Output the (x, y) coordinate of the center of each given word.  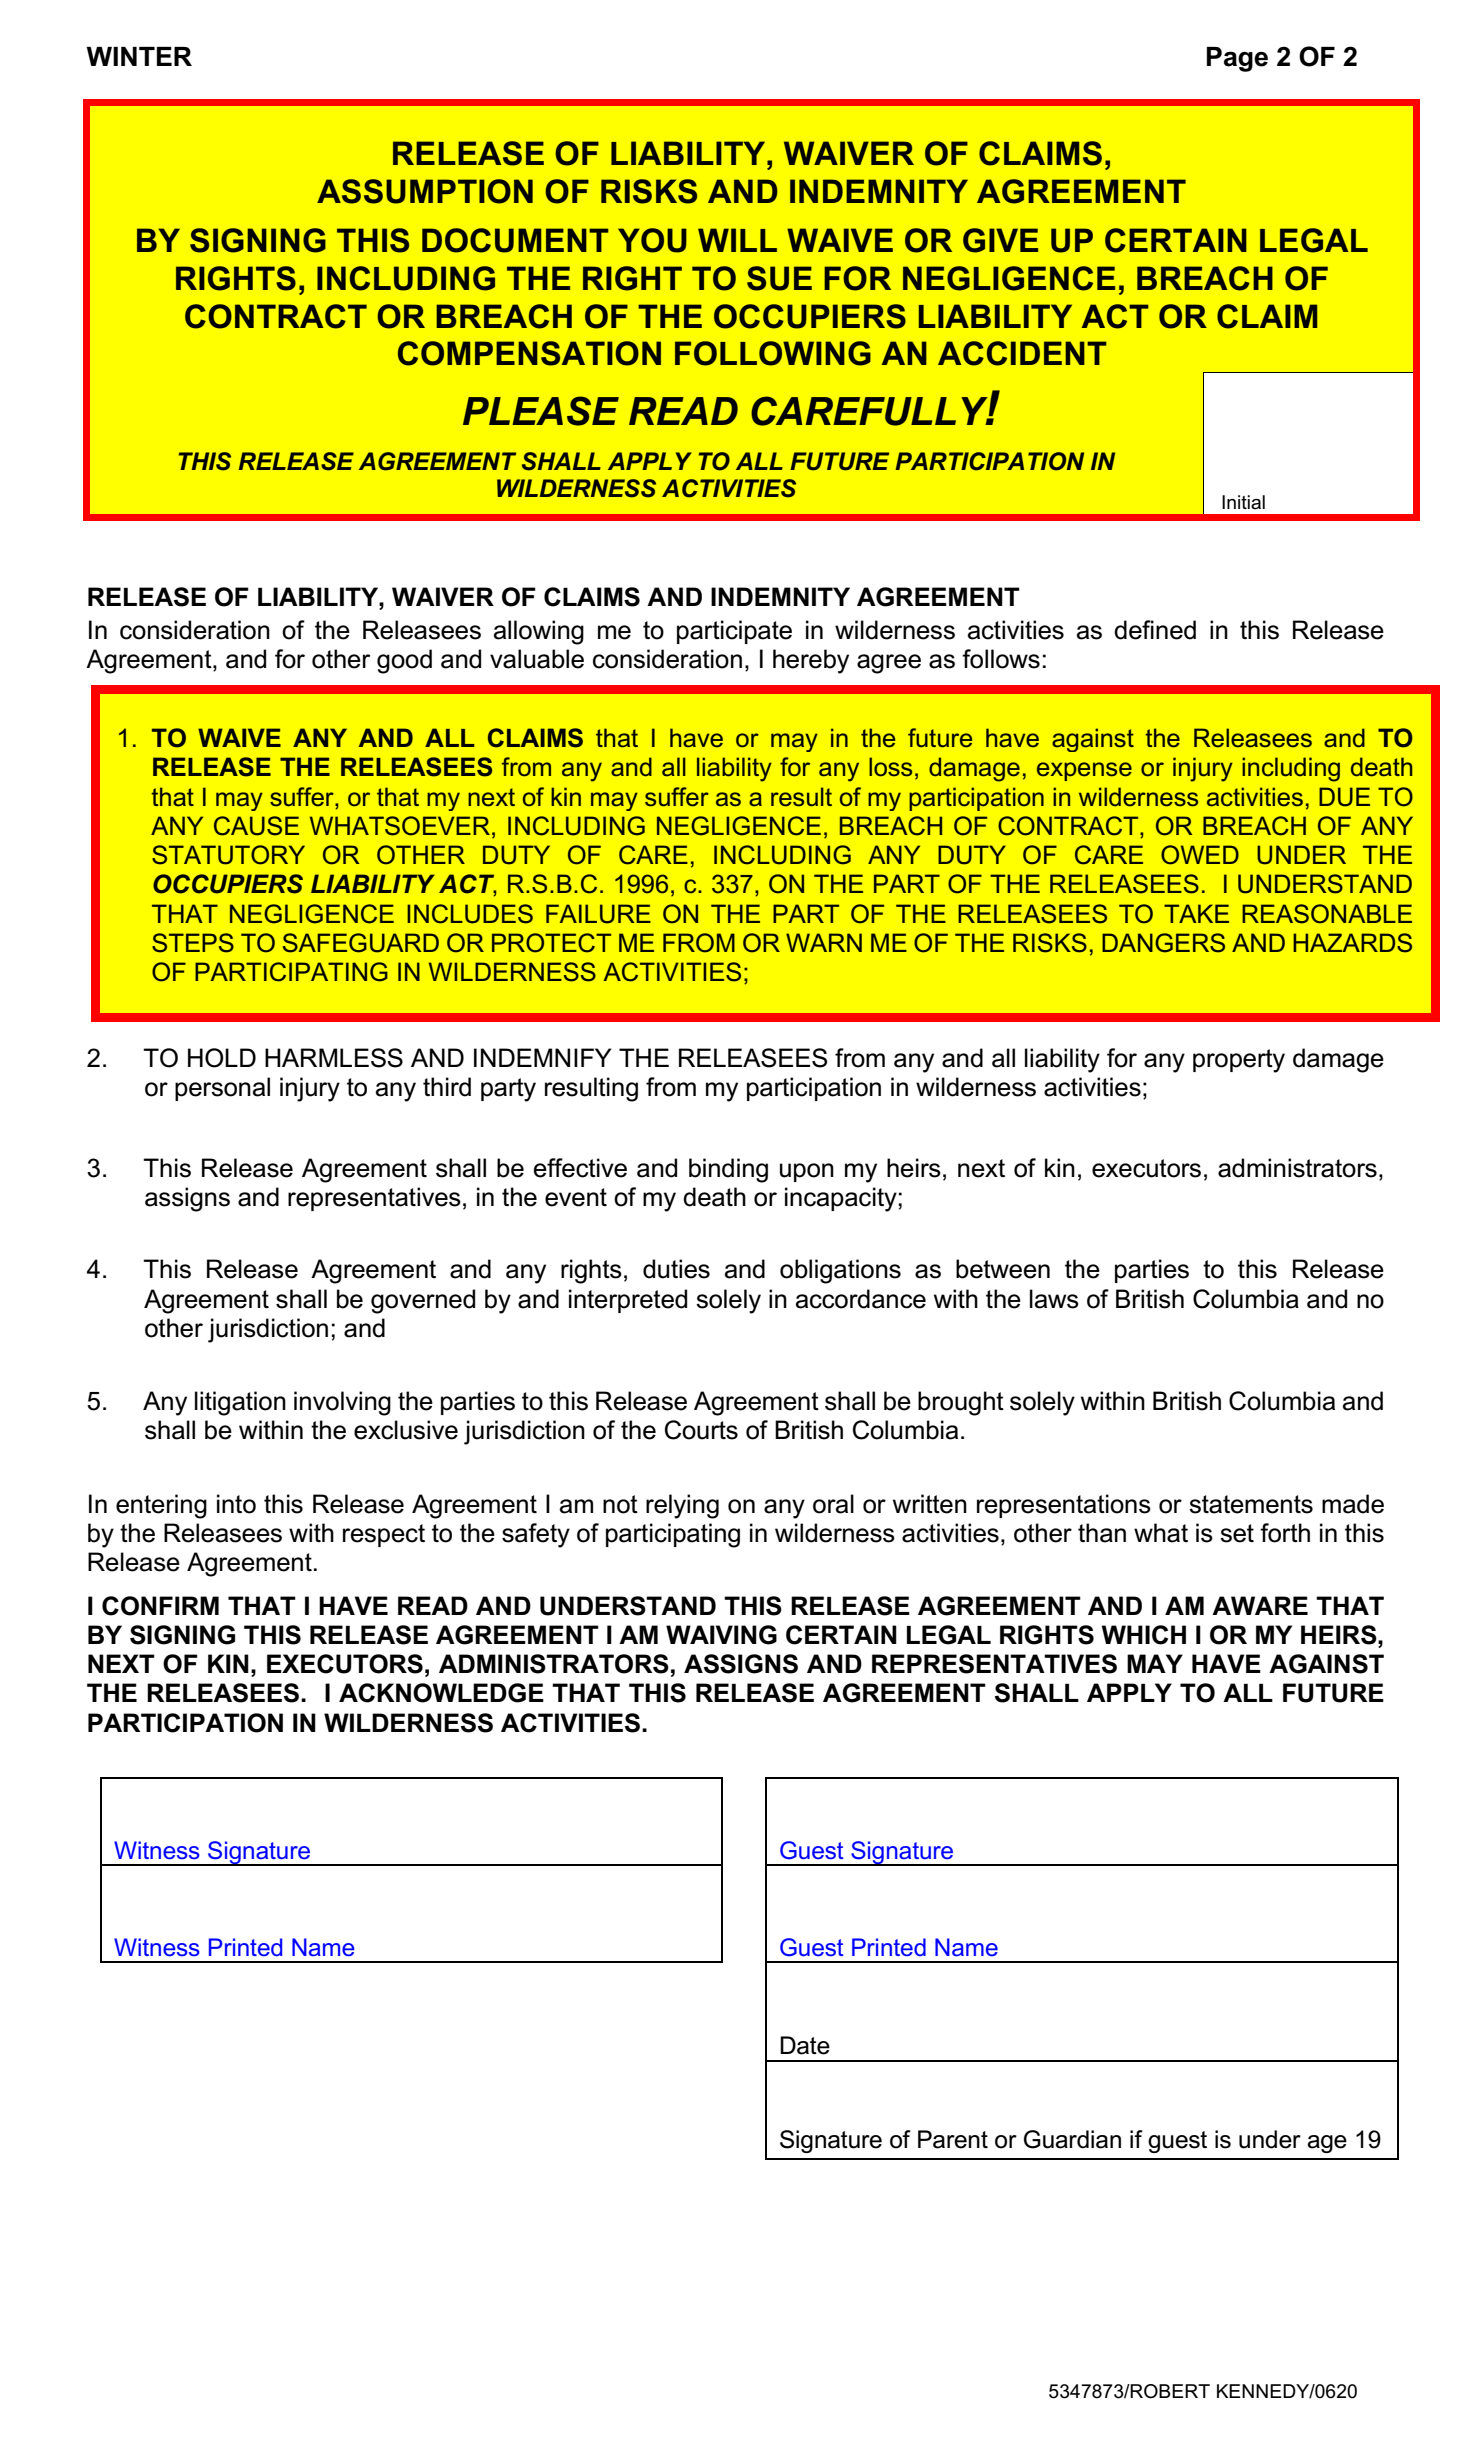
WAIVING (721, 1635)
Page (1237, 59)
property (1239, 1061)
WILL (737, 240)
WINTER (139, 56)
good (404, 661)
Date (805, 2045)
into (236, 1504)
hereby (811, 661)
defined (1155, 630)
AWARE (1260, 1605)
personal (222, 1089)
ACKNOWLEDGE (441, 1693)
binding (728, 1170)
